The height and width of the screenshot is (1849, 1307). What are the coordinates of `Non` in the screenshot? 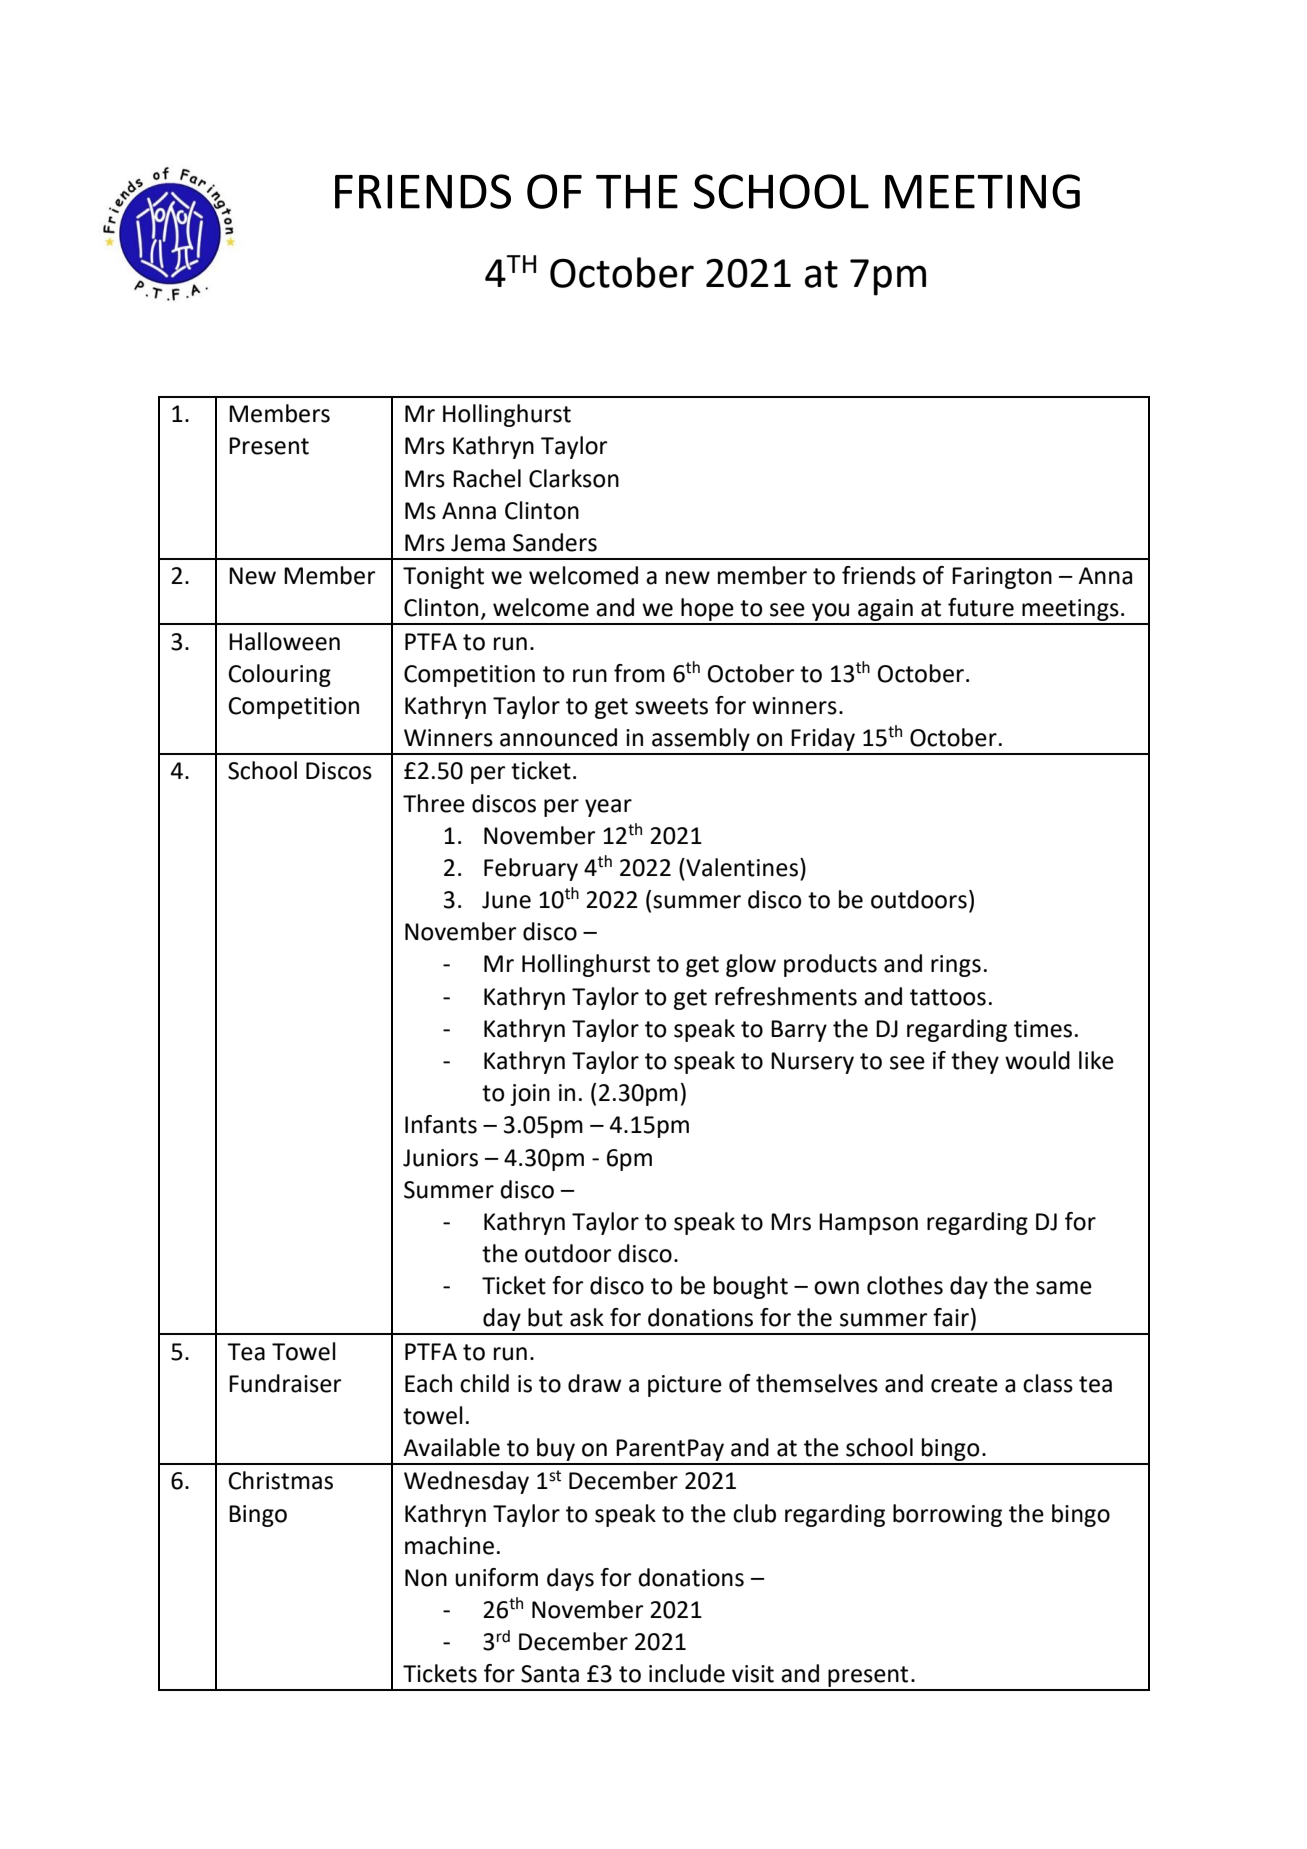 It's located at (426, 1578).
